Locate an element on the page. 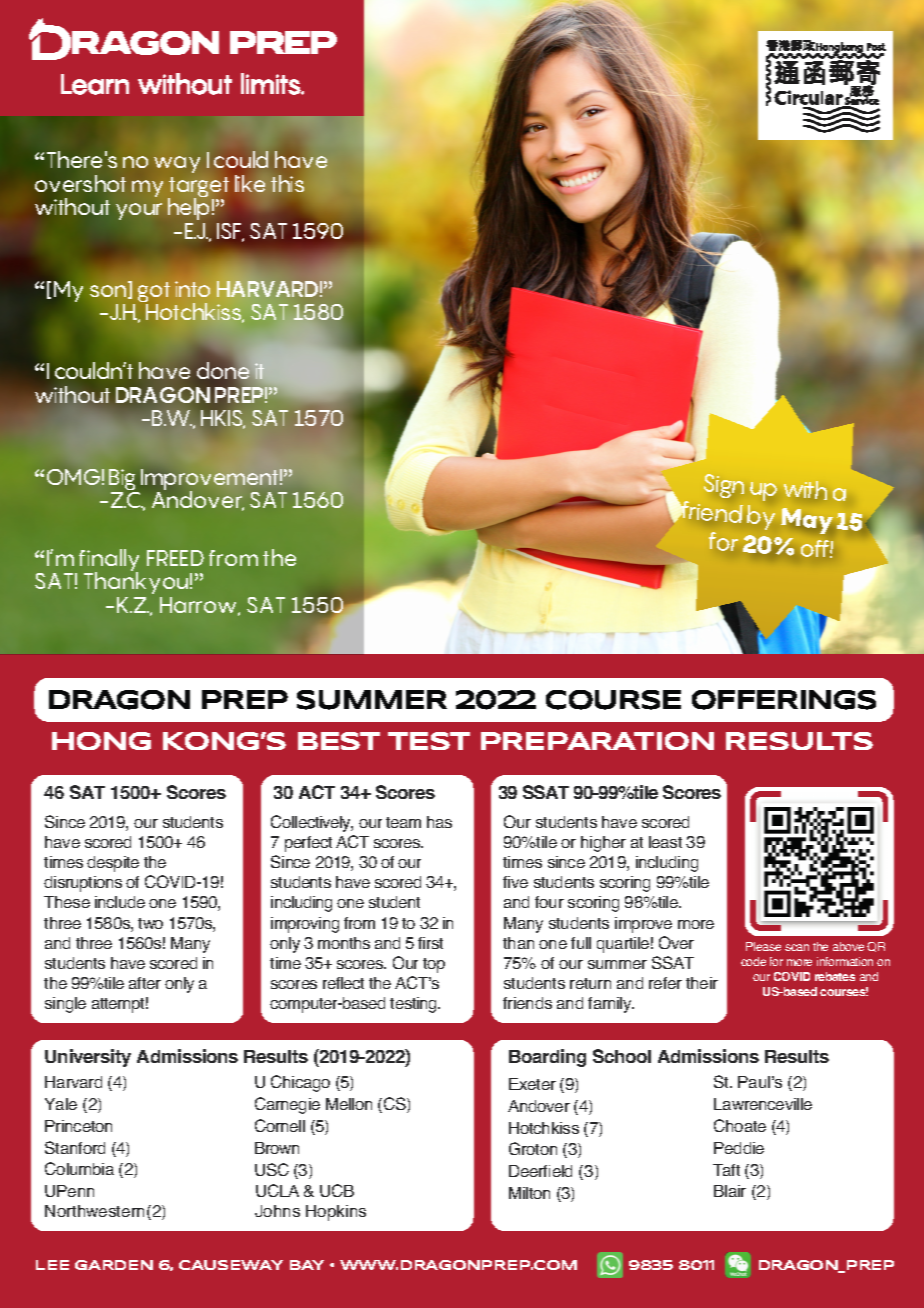  like is located at coordinates (250, 183).
